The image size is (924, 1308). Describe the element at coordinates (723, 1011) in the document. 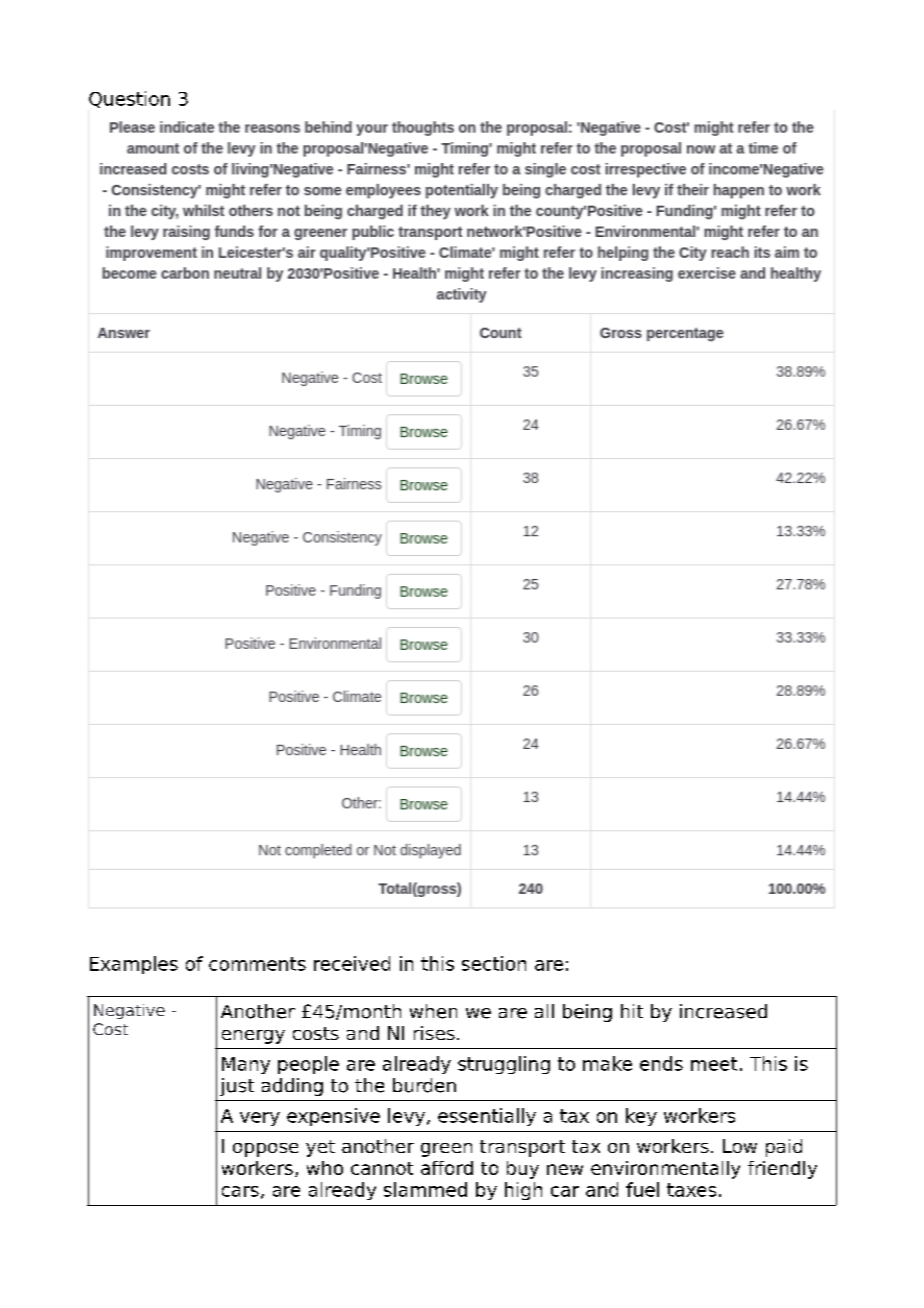

I see `increased` at that location.
